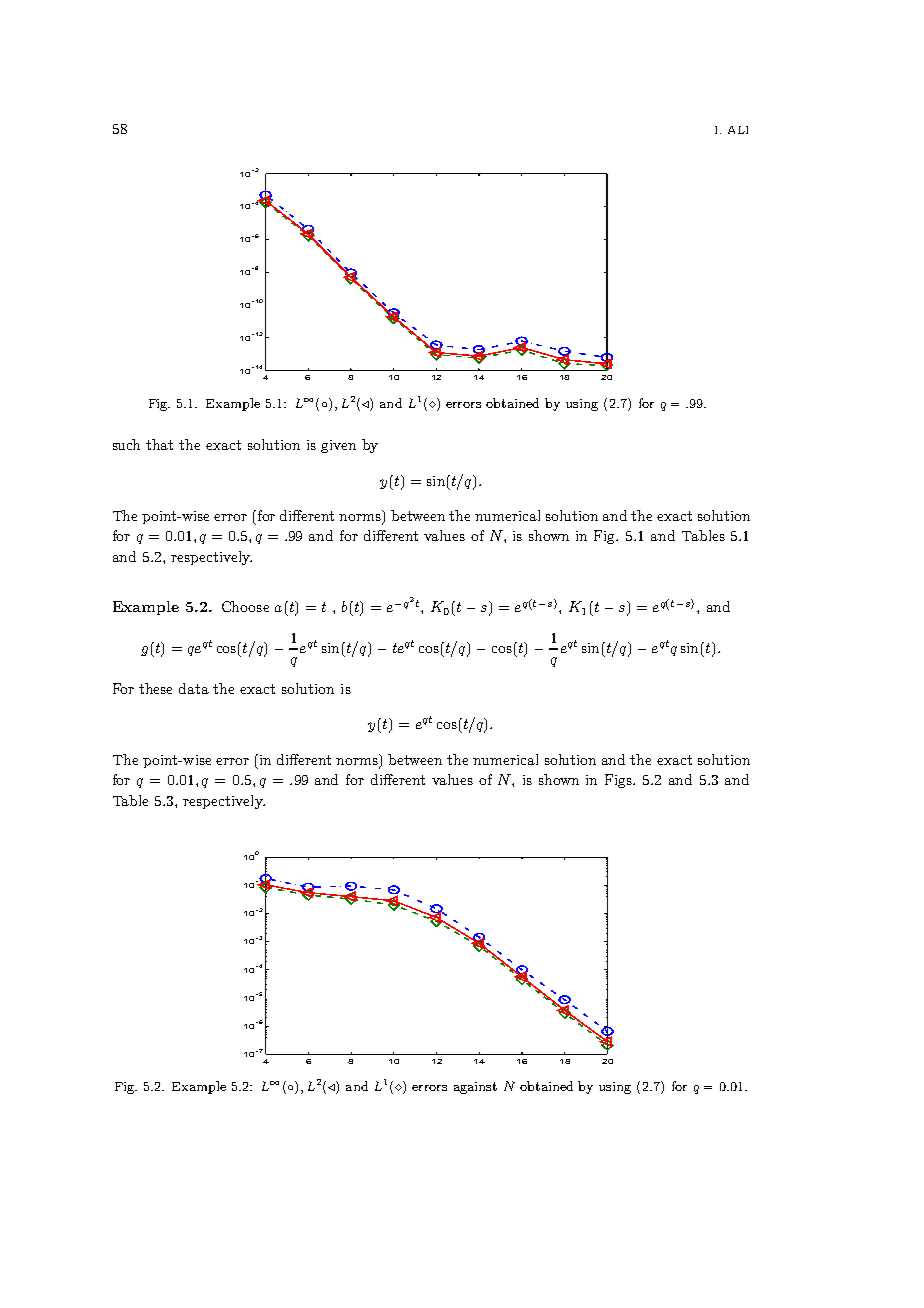  Describe the element at coordinates (620, 781) in the screenshot. I see `Figs` at that location.
